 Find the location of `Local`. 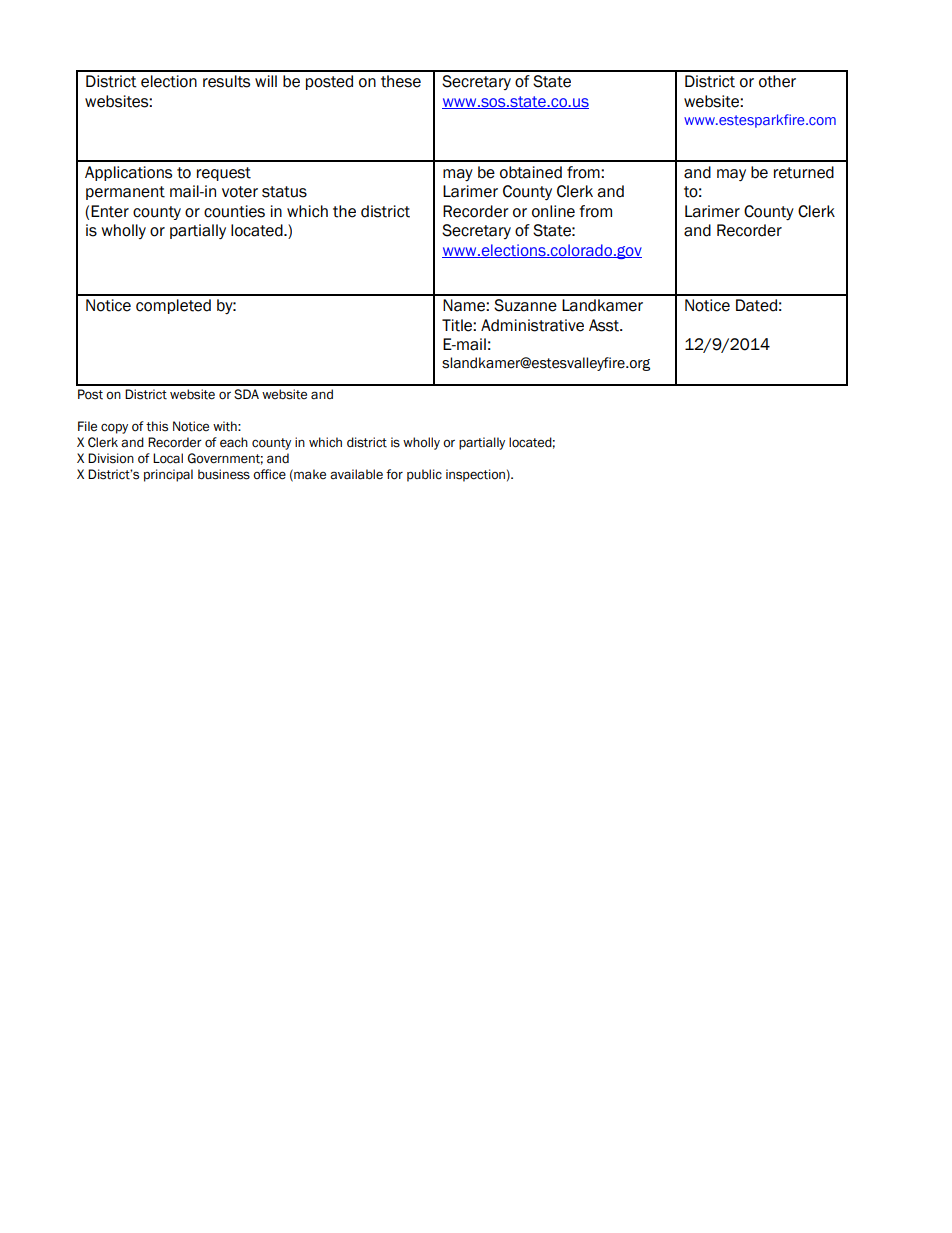

Local is located at coordinates (168, 458).
